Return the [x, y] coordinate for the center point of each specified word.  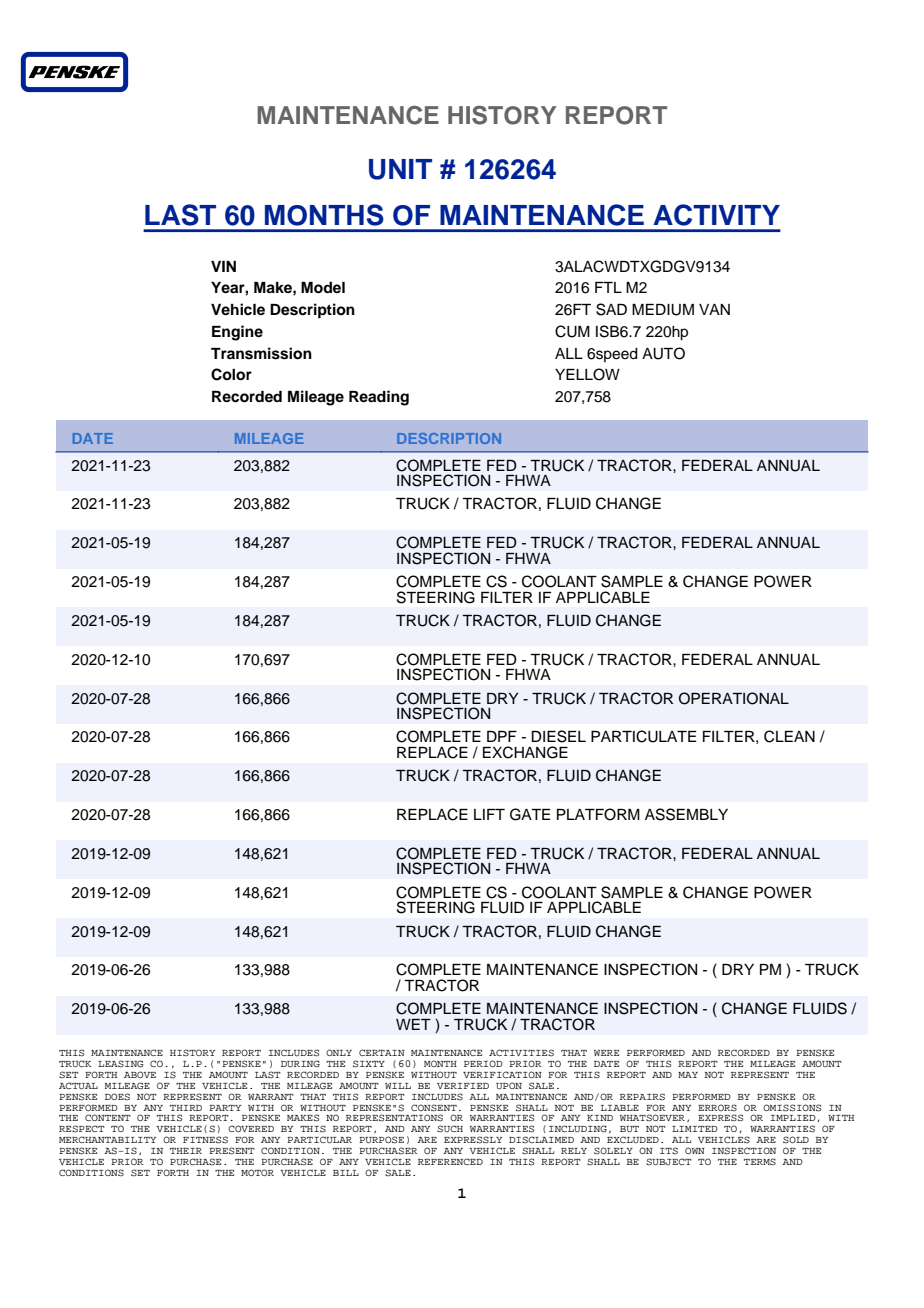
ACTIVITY [716, 215]
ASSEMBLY [686, 814]
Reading [379, 398]
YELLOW [587, 374]
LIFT [489, 814]
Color [231, 374]
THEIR [186, 1151]
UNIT [400, 169]
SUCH [450, 1129]
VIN [223, 266]
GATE [530, 814]
